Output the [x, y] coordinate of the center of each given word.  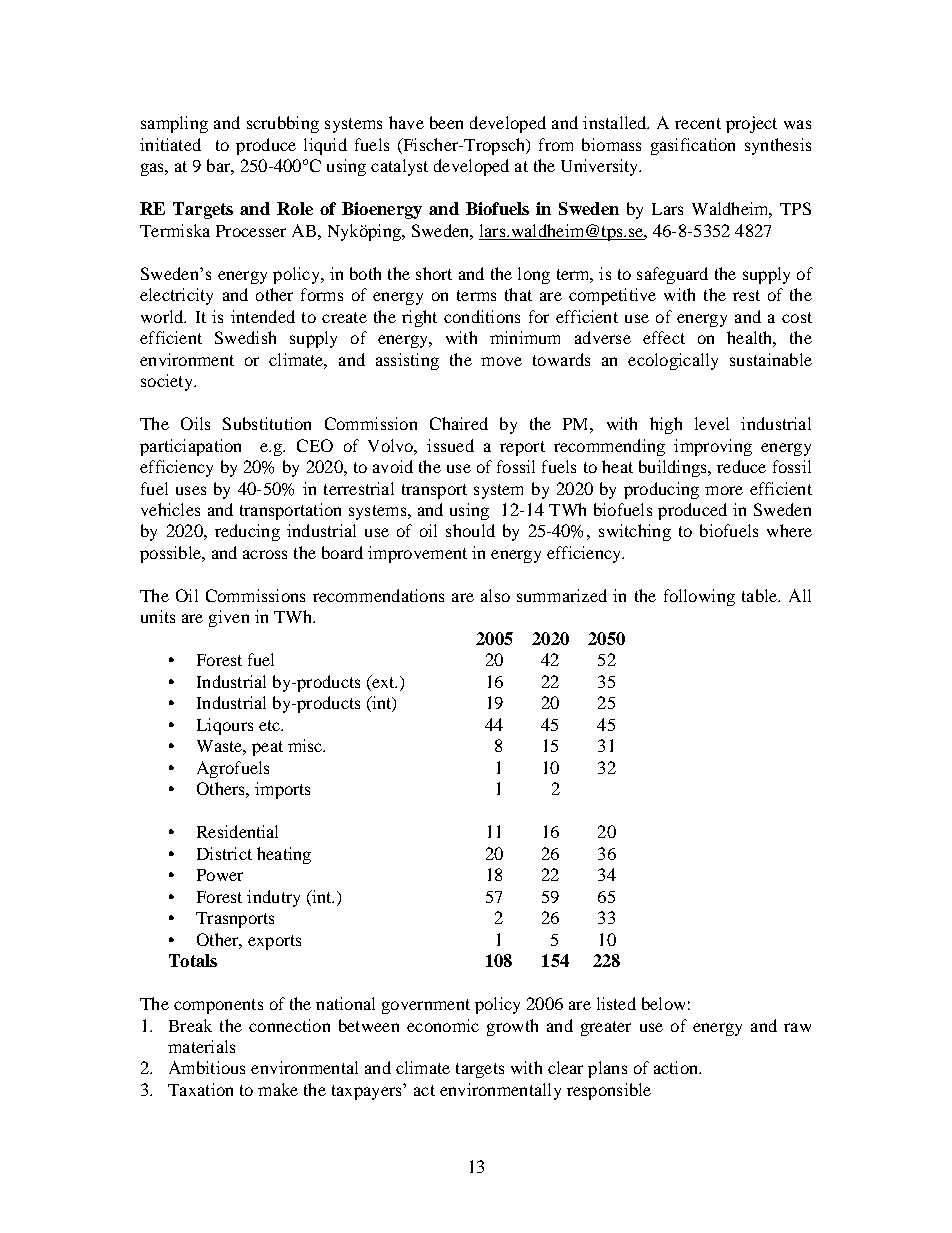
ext [383, 681]
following [699, 597]
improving [713, 447]
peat [267, 748]
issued [450, 445]
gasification [693, 146]
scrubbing [283, 124]
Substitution [267, 423]
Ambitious [207, 1067]
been [446, 122]
